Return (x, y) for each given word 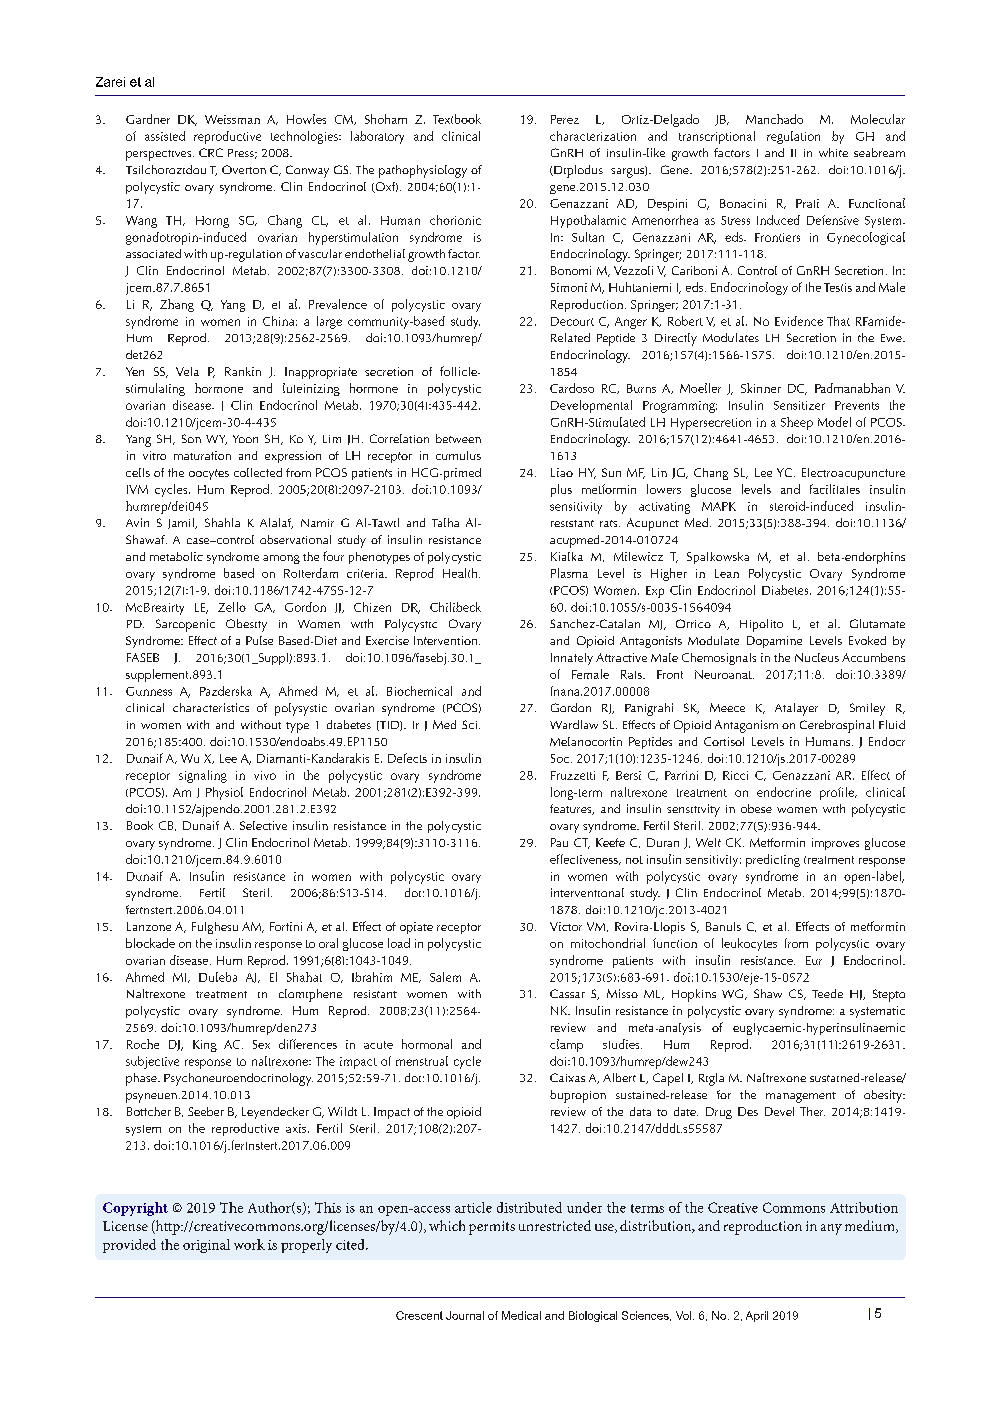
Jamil (182, 523)
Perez (565, 119)
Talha (445, 522)
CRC (211, 152)
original (206, 1246)
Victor (566, 926)
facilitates (835, 489)
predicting (773, 860)
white (833, 152)
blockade (150, 943)
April (757, 1316)
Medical (521, 1315)
